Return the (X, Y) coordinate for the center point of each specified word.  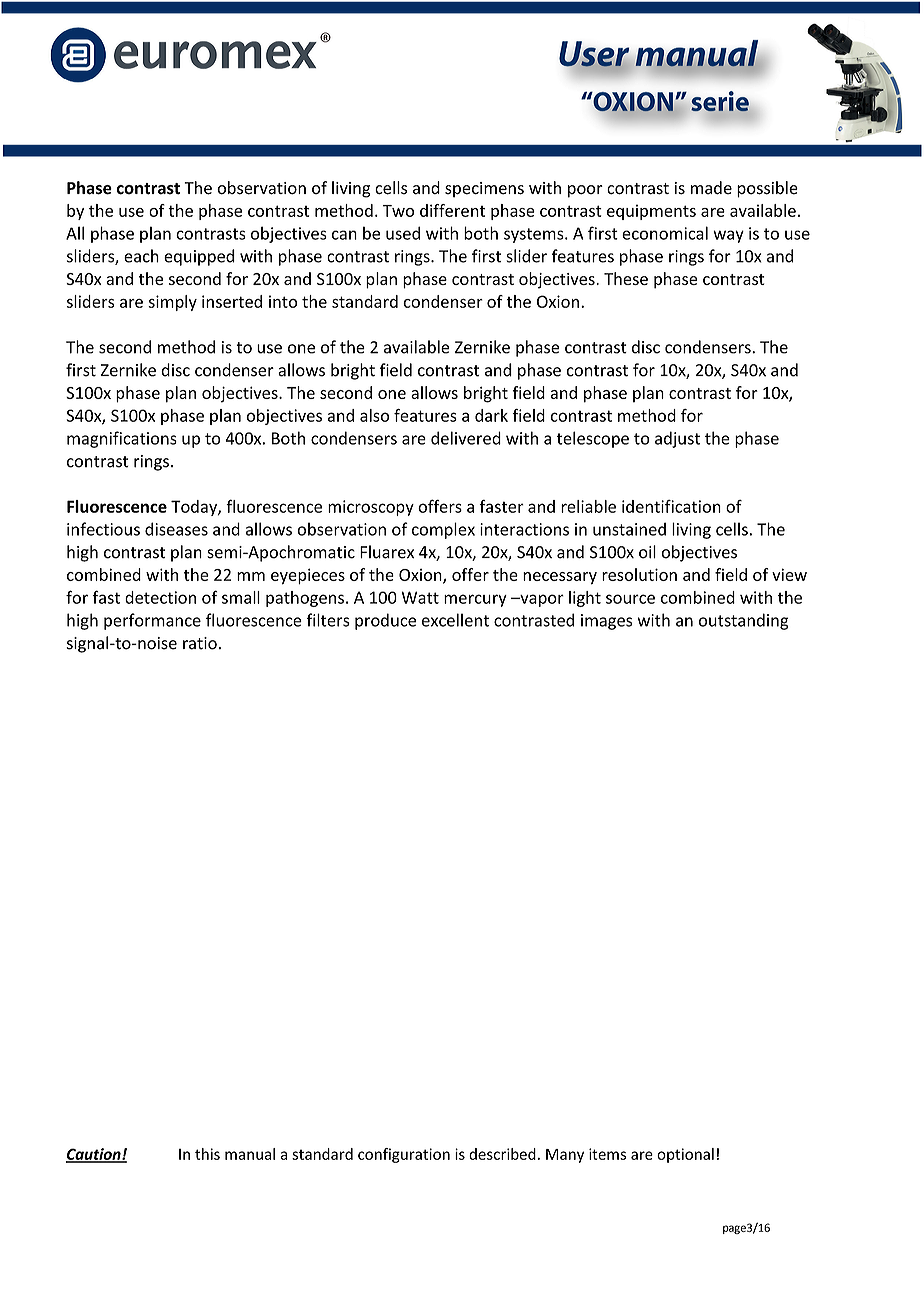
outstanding (744, 621)
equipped (199, 257)
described (502, 1154)
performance (152, 621)
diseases (176, 529)
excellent (455, 620)
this (207, 1154)
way (728, 236)
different (452, 210)
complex (443, 530)
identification (671, 506)
